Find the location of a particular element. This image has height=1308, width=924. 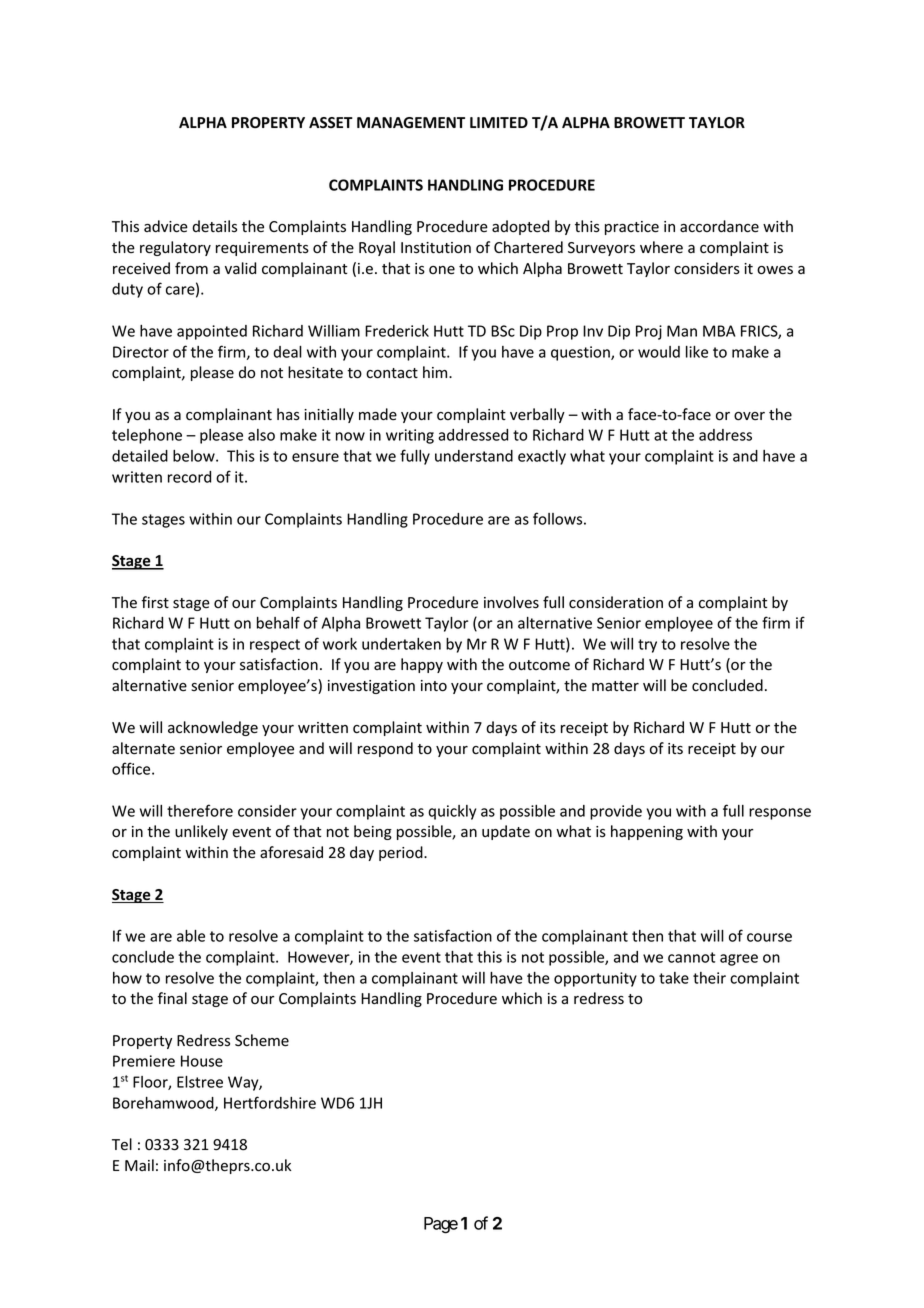

happening is located at coordinates (647, 832).
